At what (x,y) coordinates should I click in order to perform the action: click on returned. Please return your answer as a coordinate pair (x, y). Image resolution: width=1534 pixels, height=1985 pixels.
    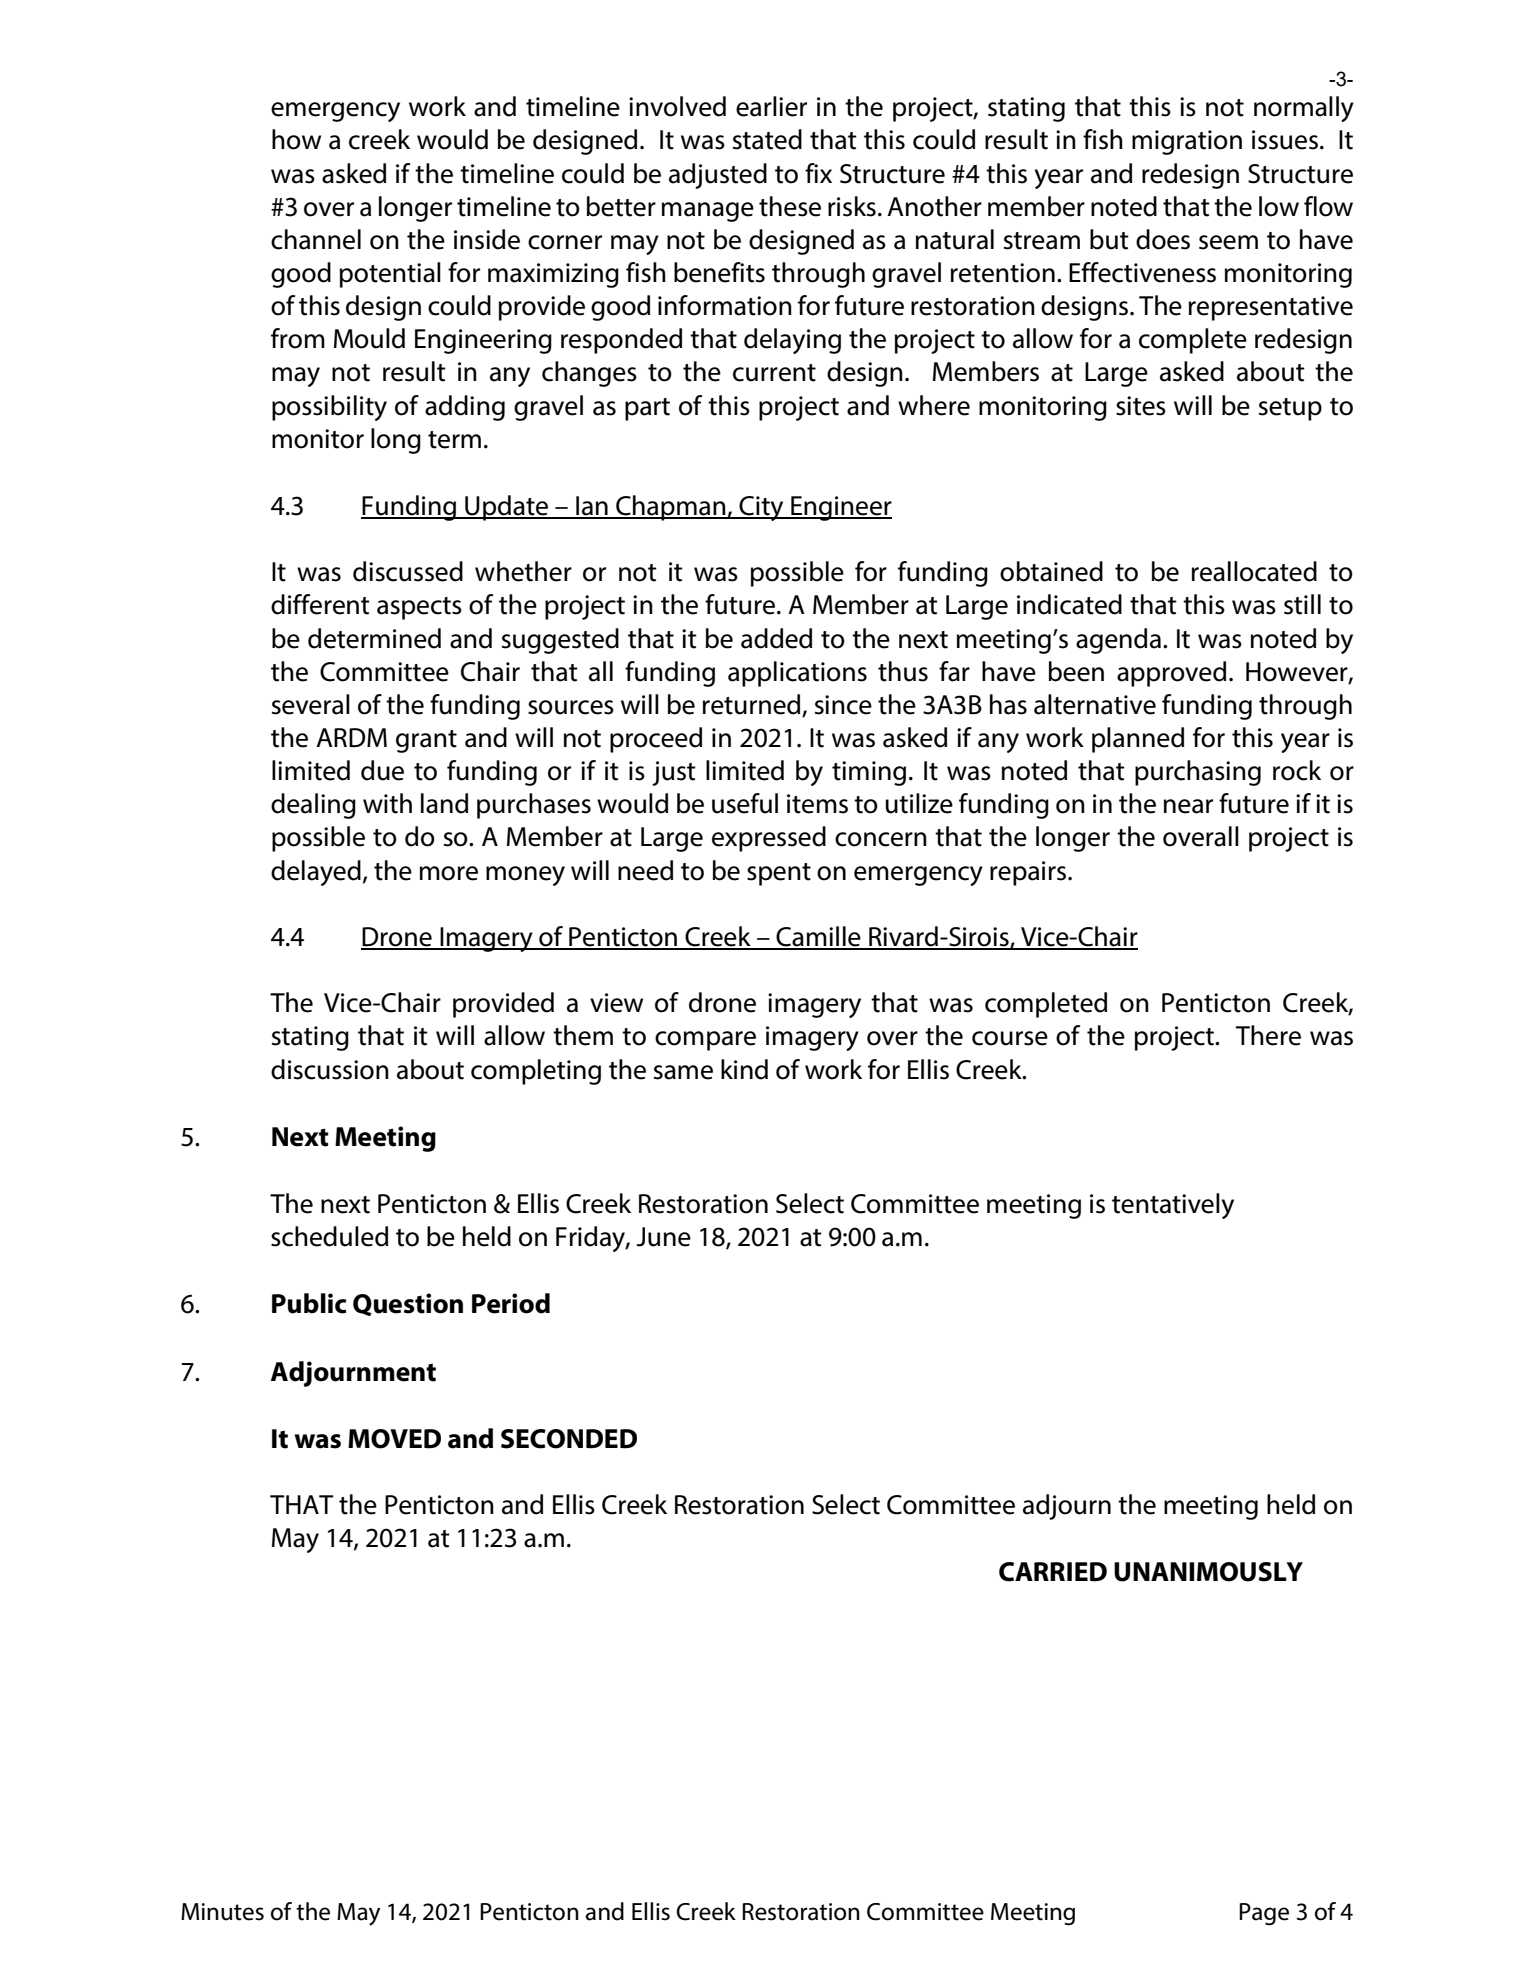
    Looking at the image, I should click on (753, 705).
